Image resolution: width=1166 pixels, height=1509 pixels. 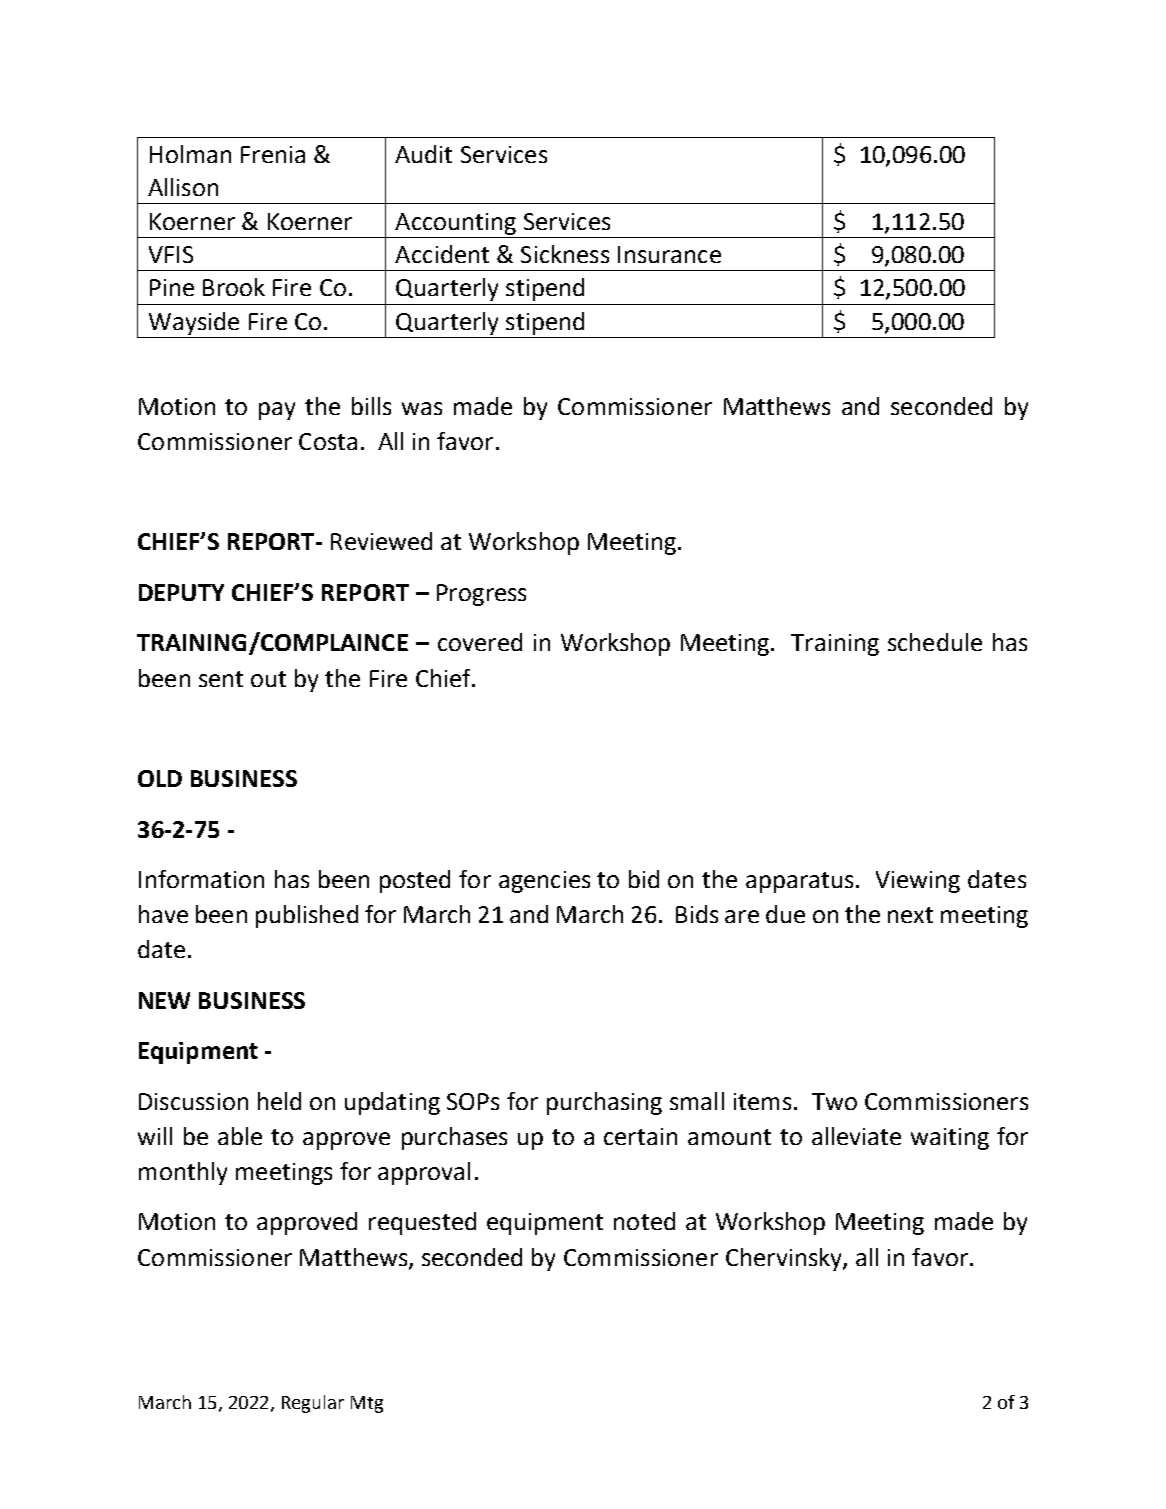 What do you see at coordinates (367, 1404) in the screenshot?
I see `Mtg` at bounding box center [367, 1404].
